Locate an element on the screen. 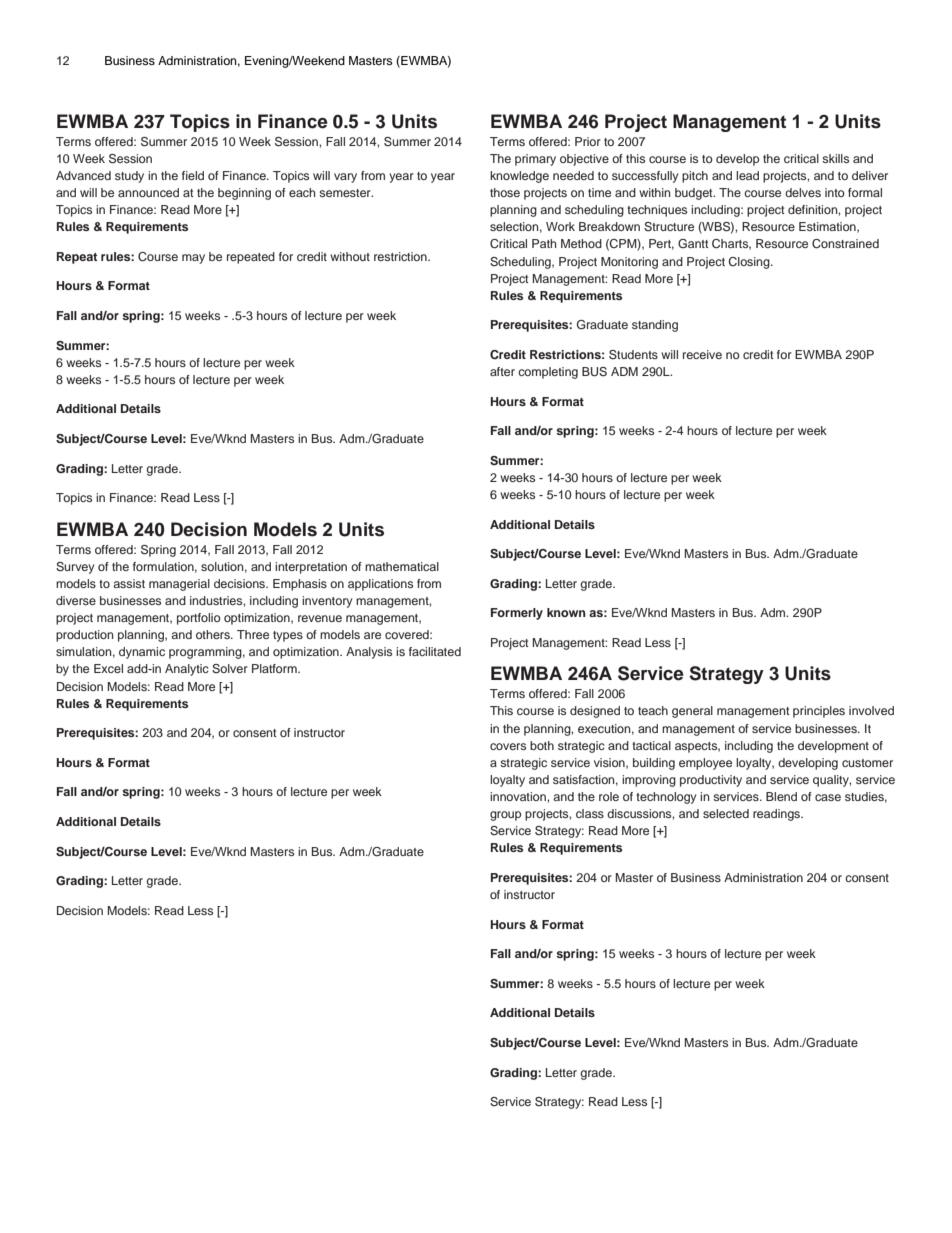 The height and width of the screenshot is (1233, 952). after is located at coordinates (502, 371).
